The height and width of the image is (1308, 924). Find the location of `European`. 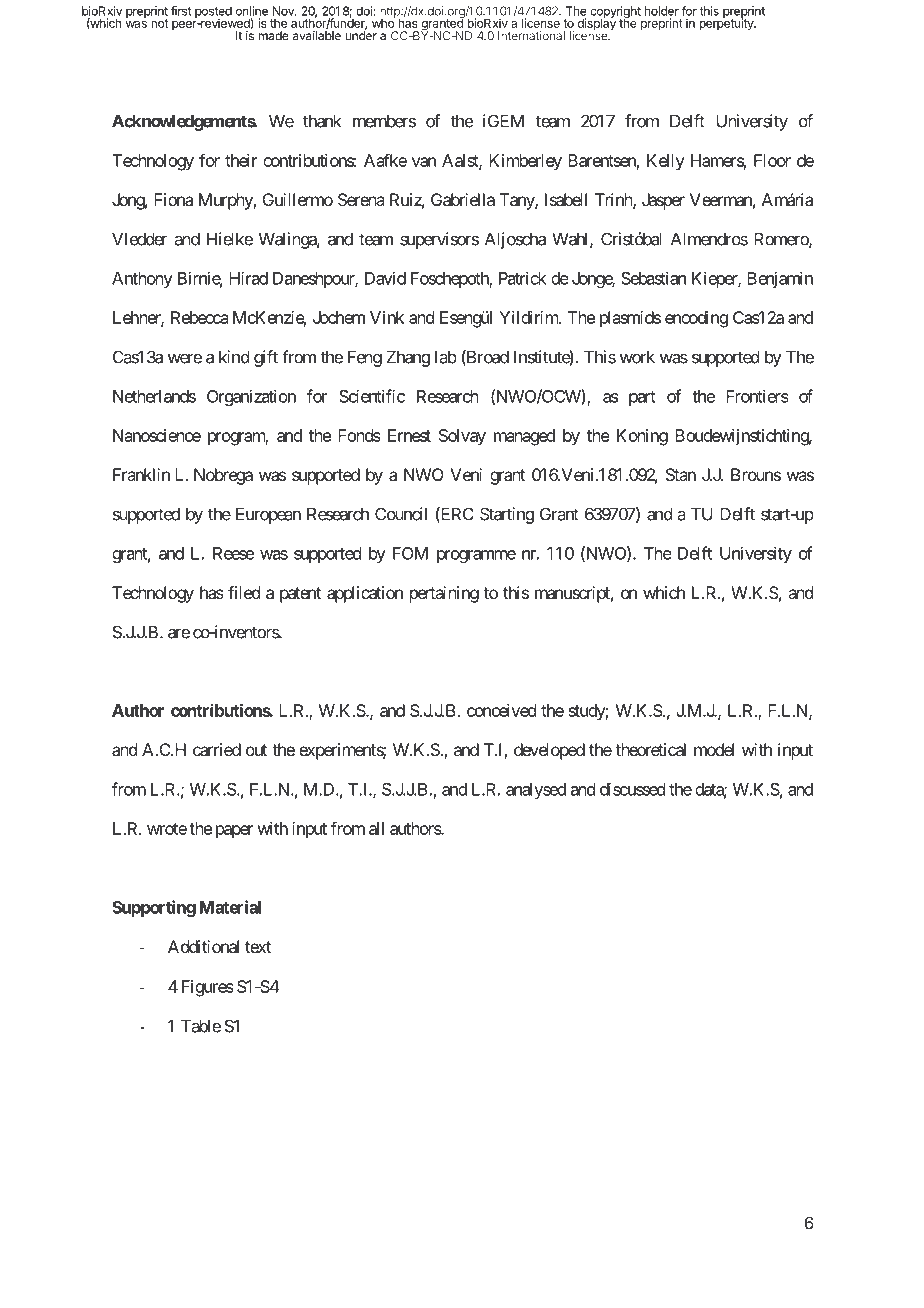

European is located at coordinates (268, 515).
